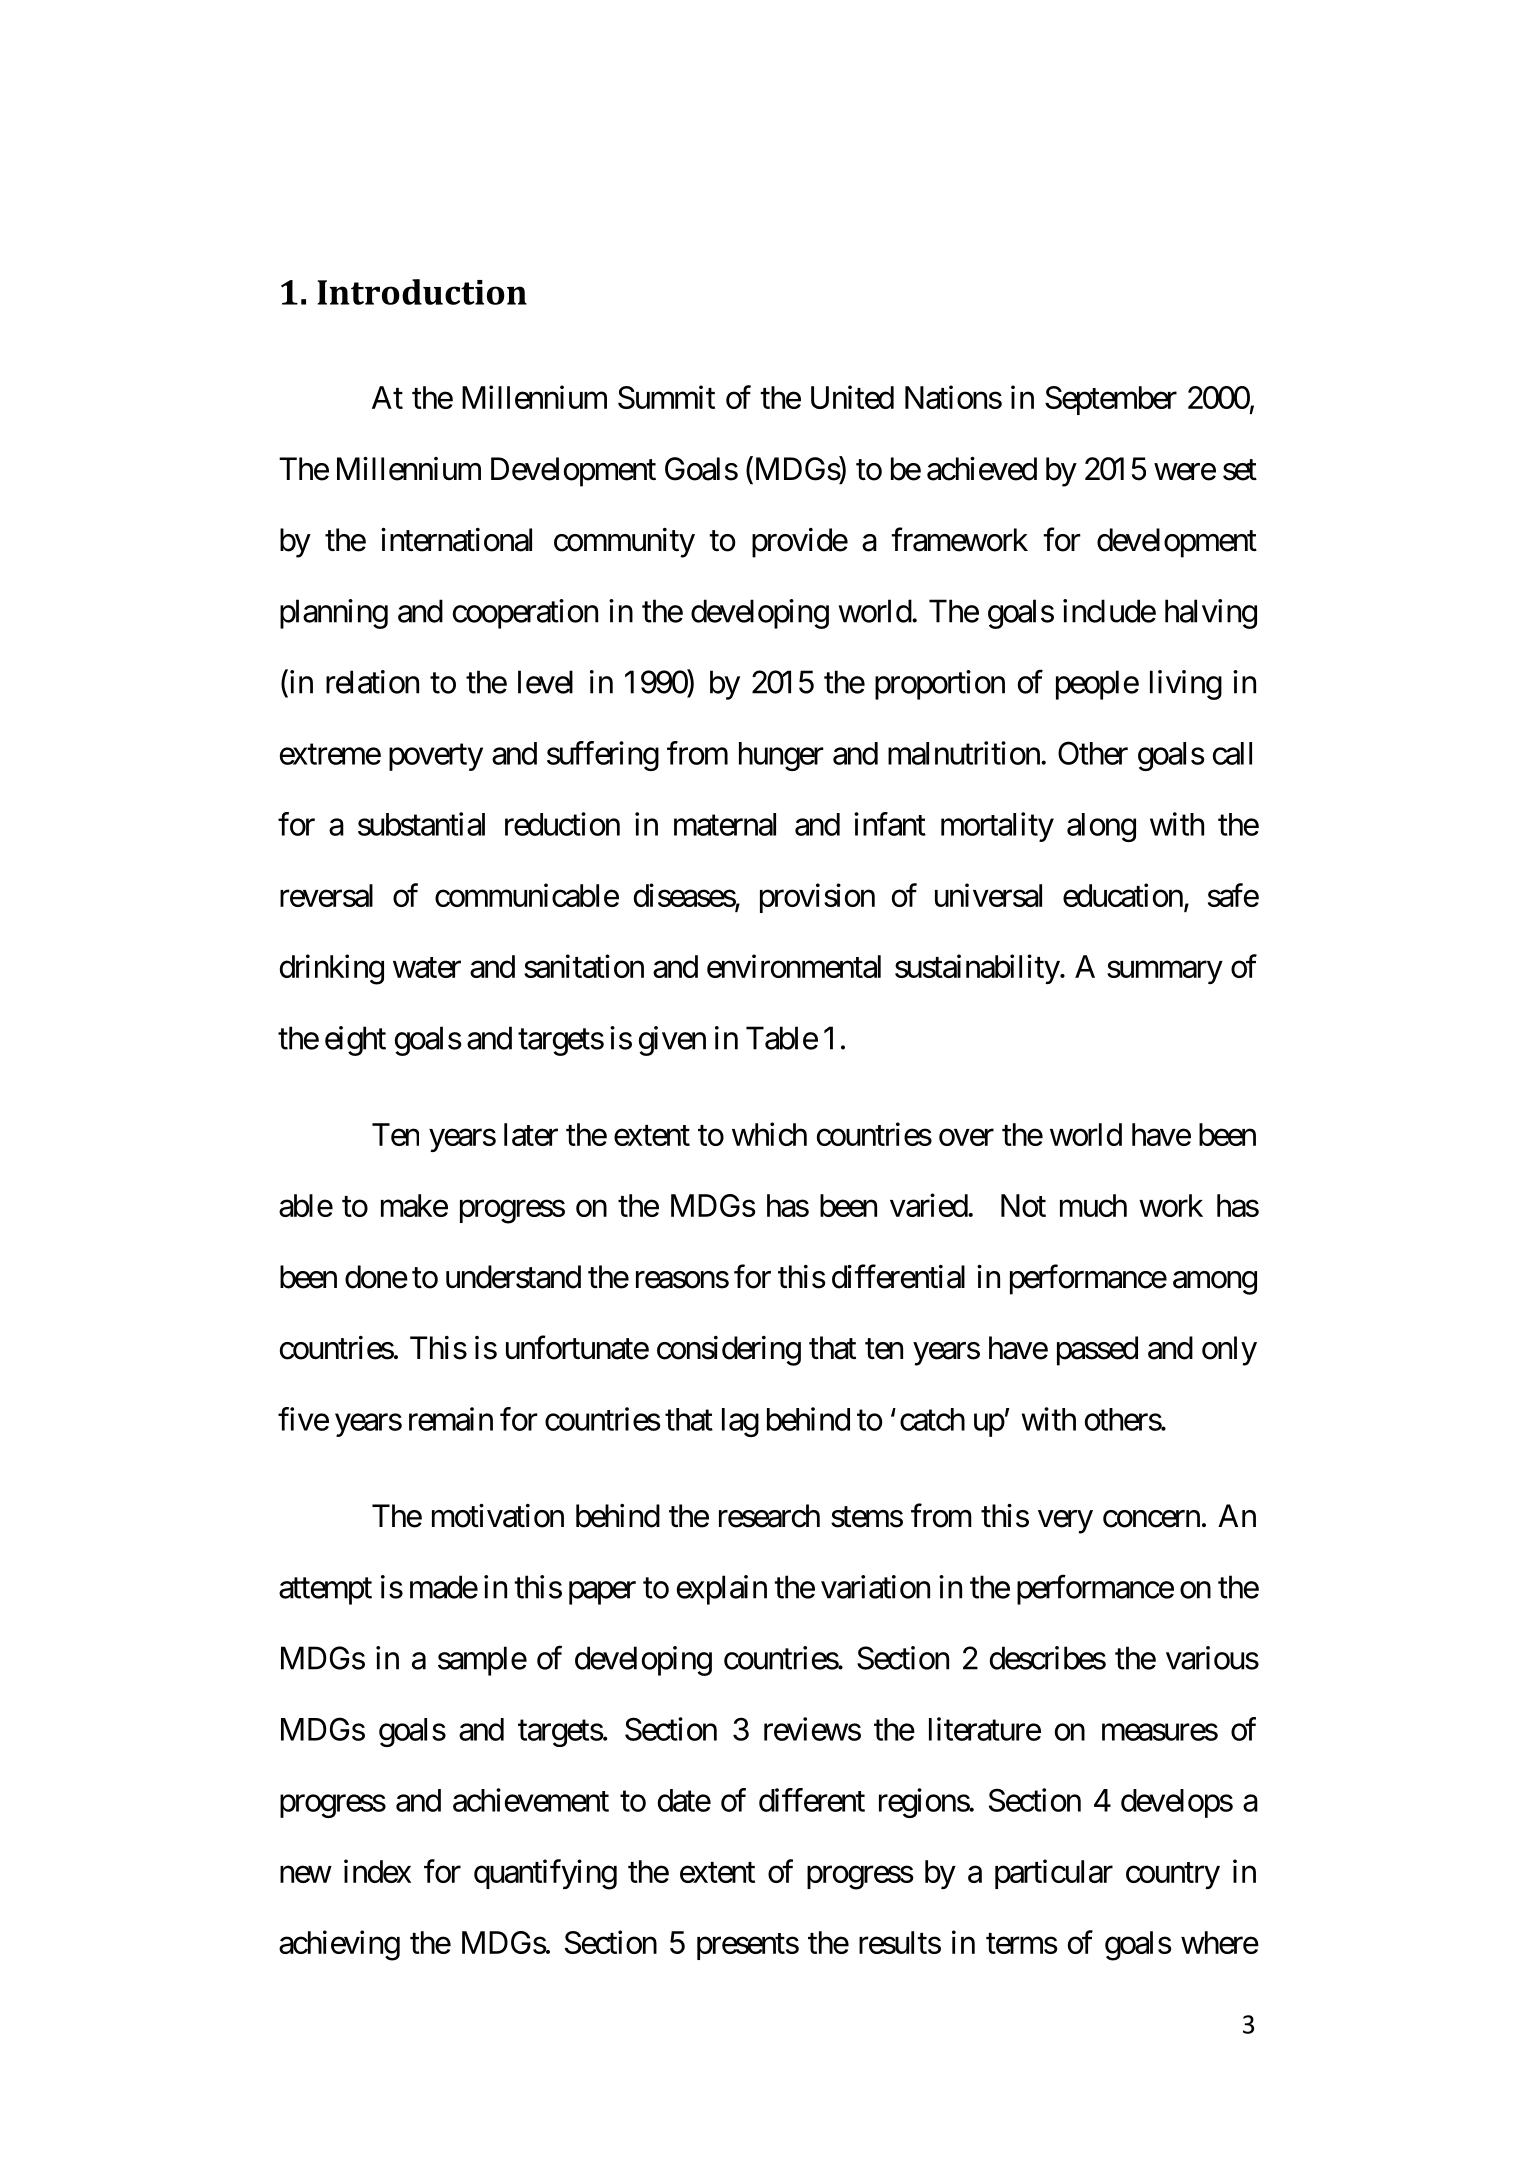 The height and width of the screenshot is (2169, 1534). I want to click on United, so click(852, 397).
